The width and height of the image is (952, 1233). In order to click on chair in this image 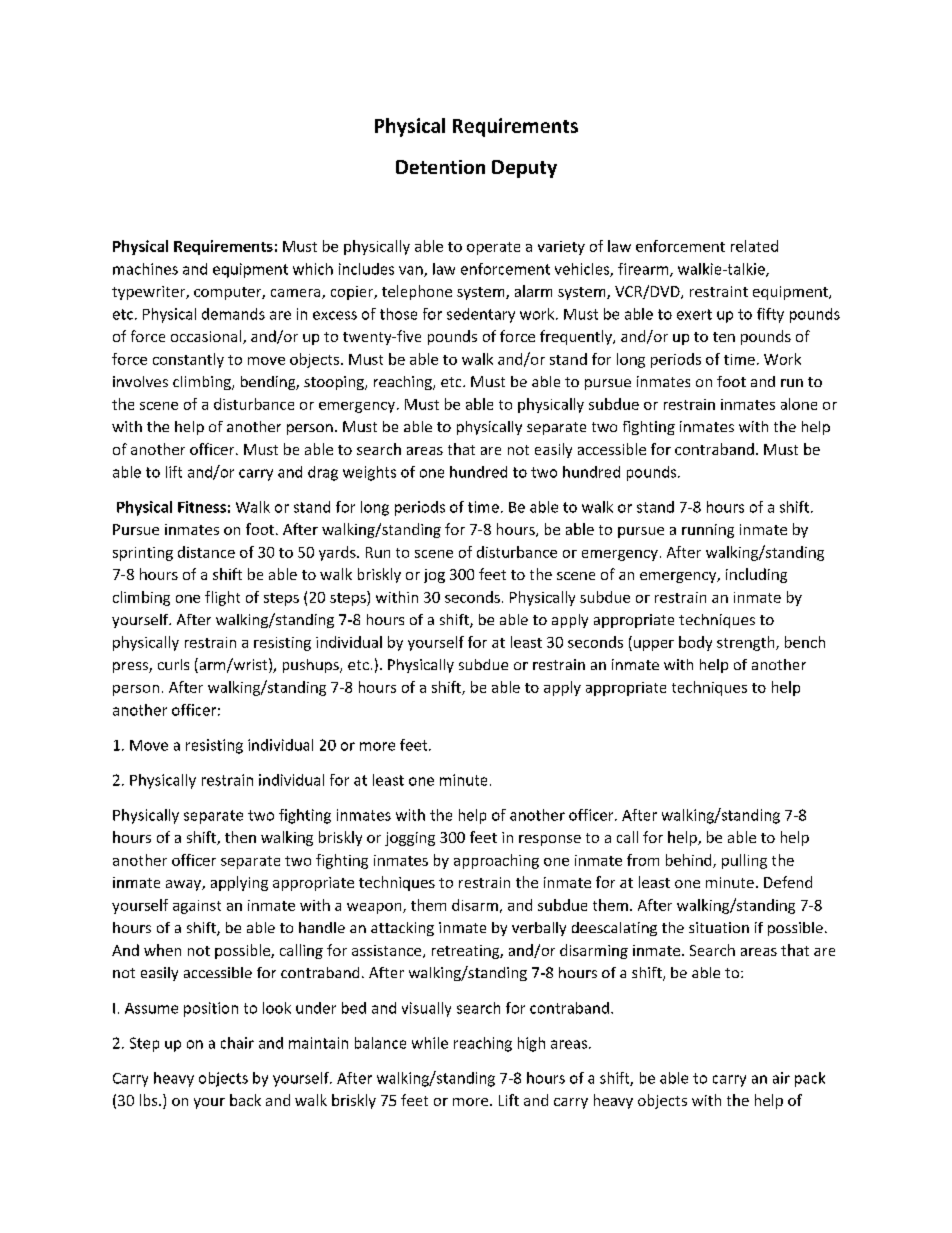, I will do `click(237, 1043)`.
